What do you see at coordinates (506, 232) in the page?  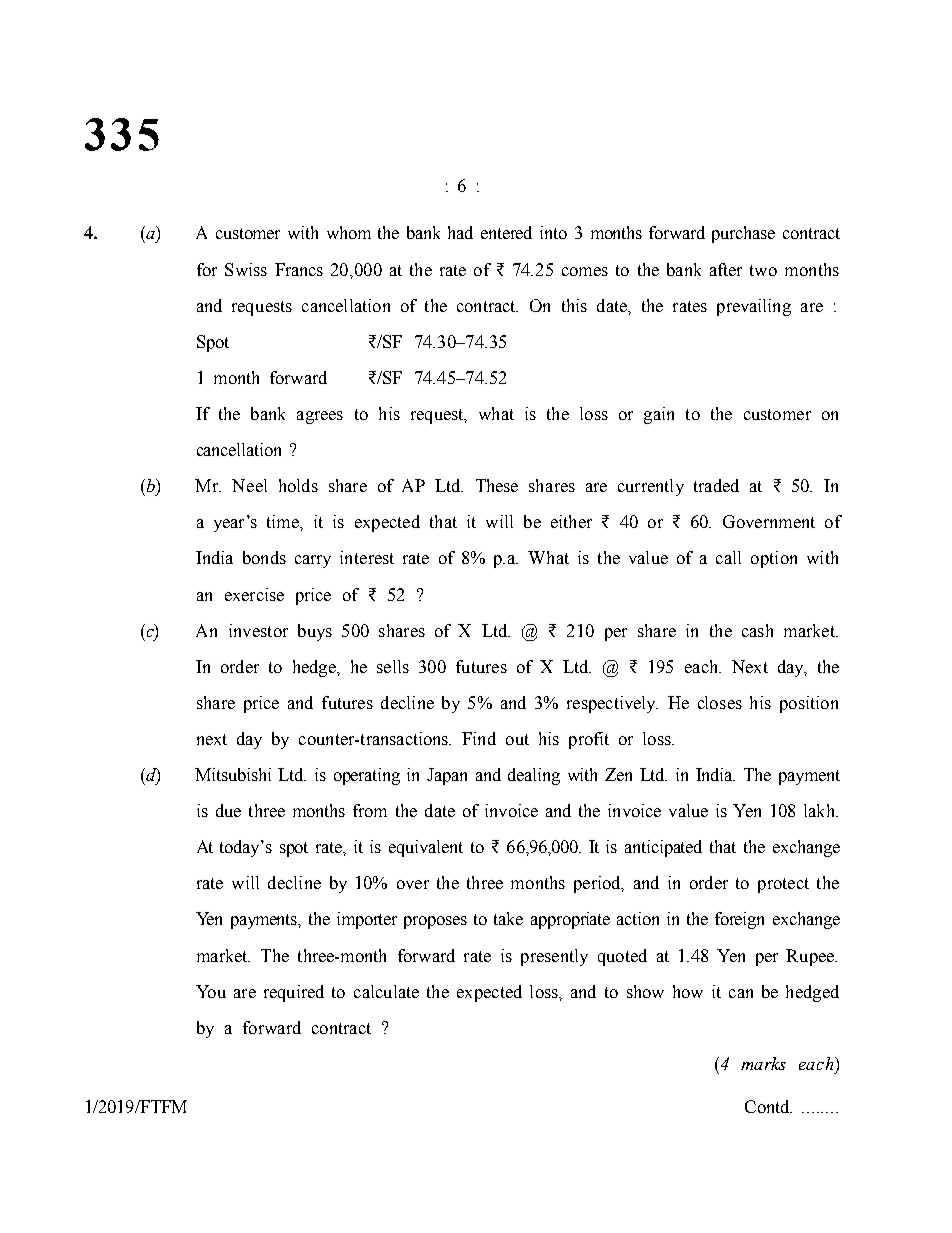 I see `entered` at bounding box center [506, 232].
